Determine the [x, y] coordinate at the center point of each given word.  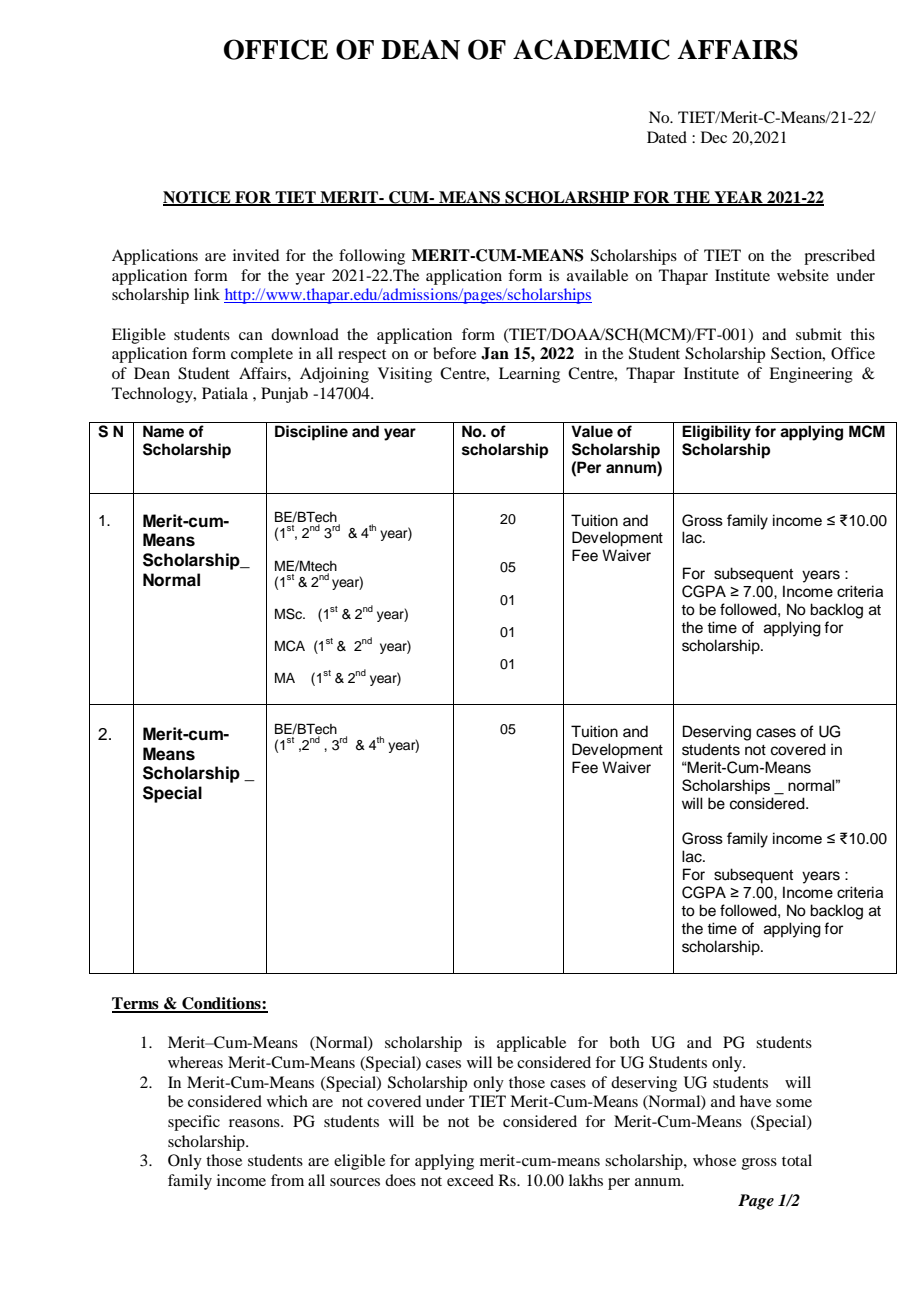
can [251, 336]
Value [592, 431]
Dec [714, 137]
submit [819, 334]
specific [194, 1123]
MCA [290, 646]
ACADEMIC [591, 49]
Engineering [811, 375]
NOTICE [198, 198]
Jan [495, 353]
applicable [531, 1044]
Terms [136, 1004]
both [624, 1042]
